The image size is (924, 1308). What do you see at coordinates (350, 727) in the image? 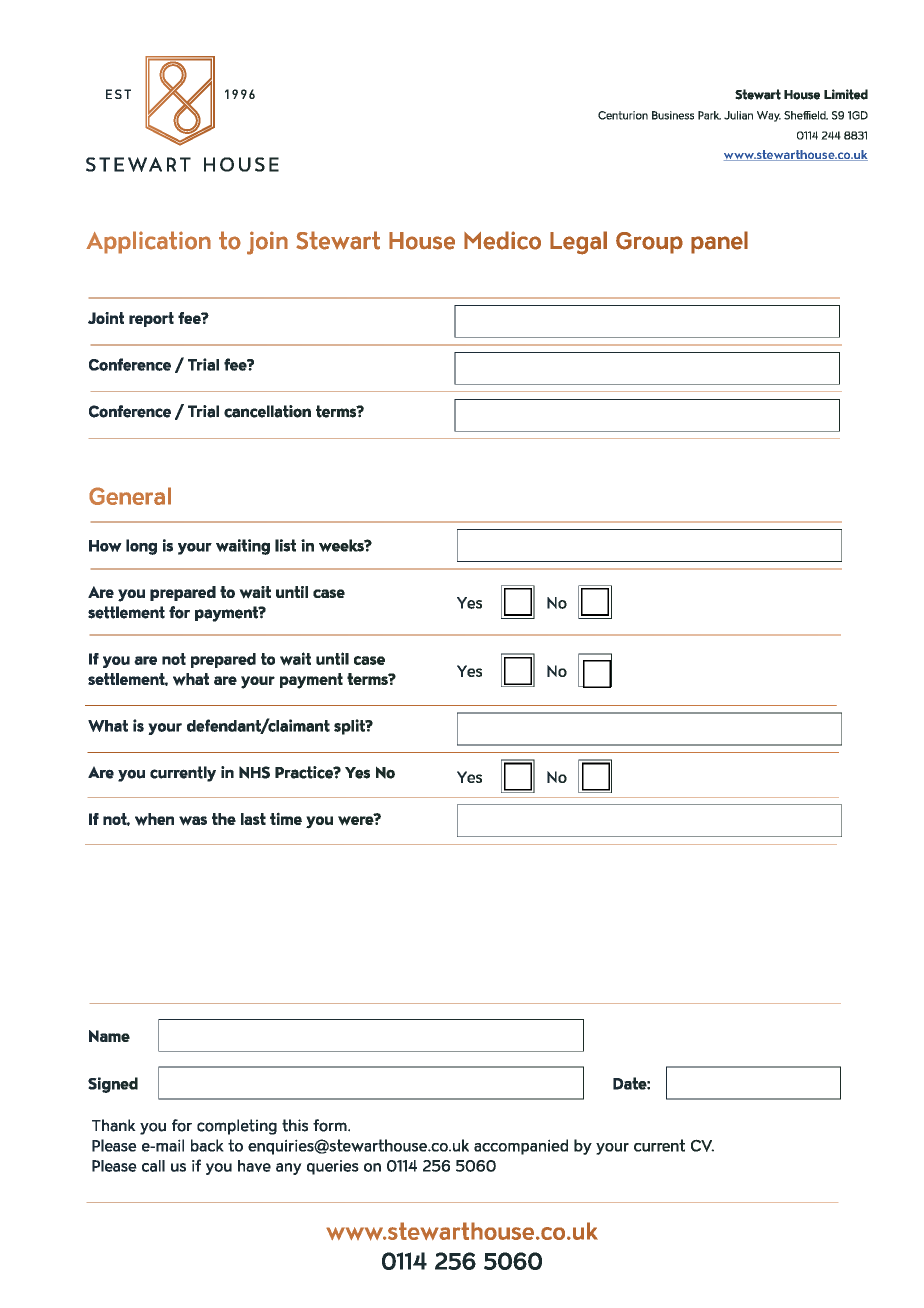
I see `split` at bounding box center [350, 727].
